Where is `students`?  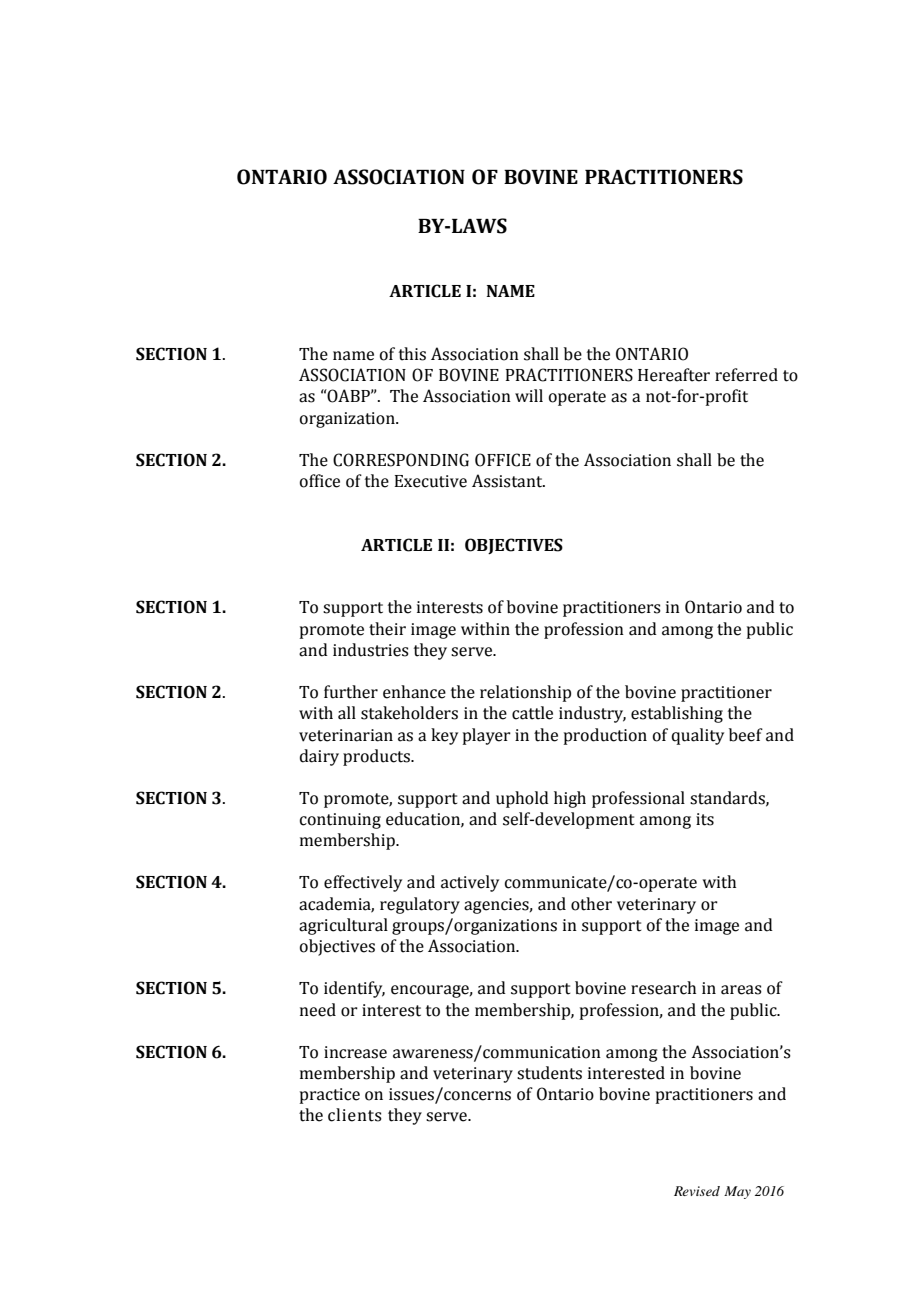 students is located at coordinates (549, 1073).
